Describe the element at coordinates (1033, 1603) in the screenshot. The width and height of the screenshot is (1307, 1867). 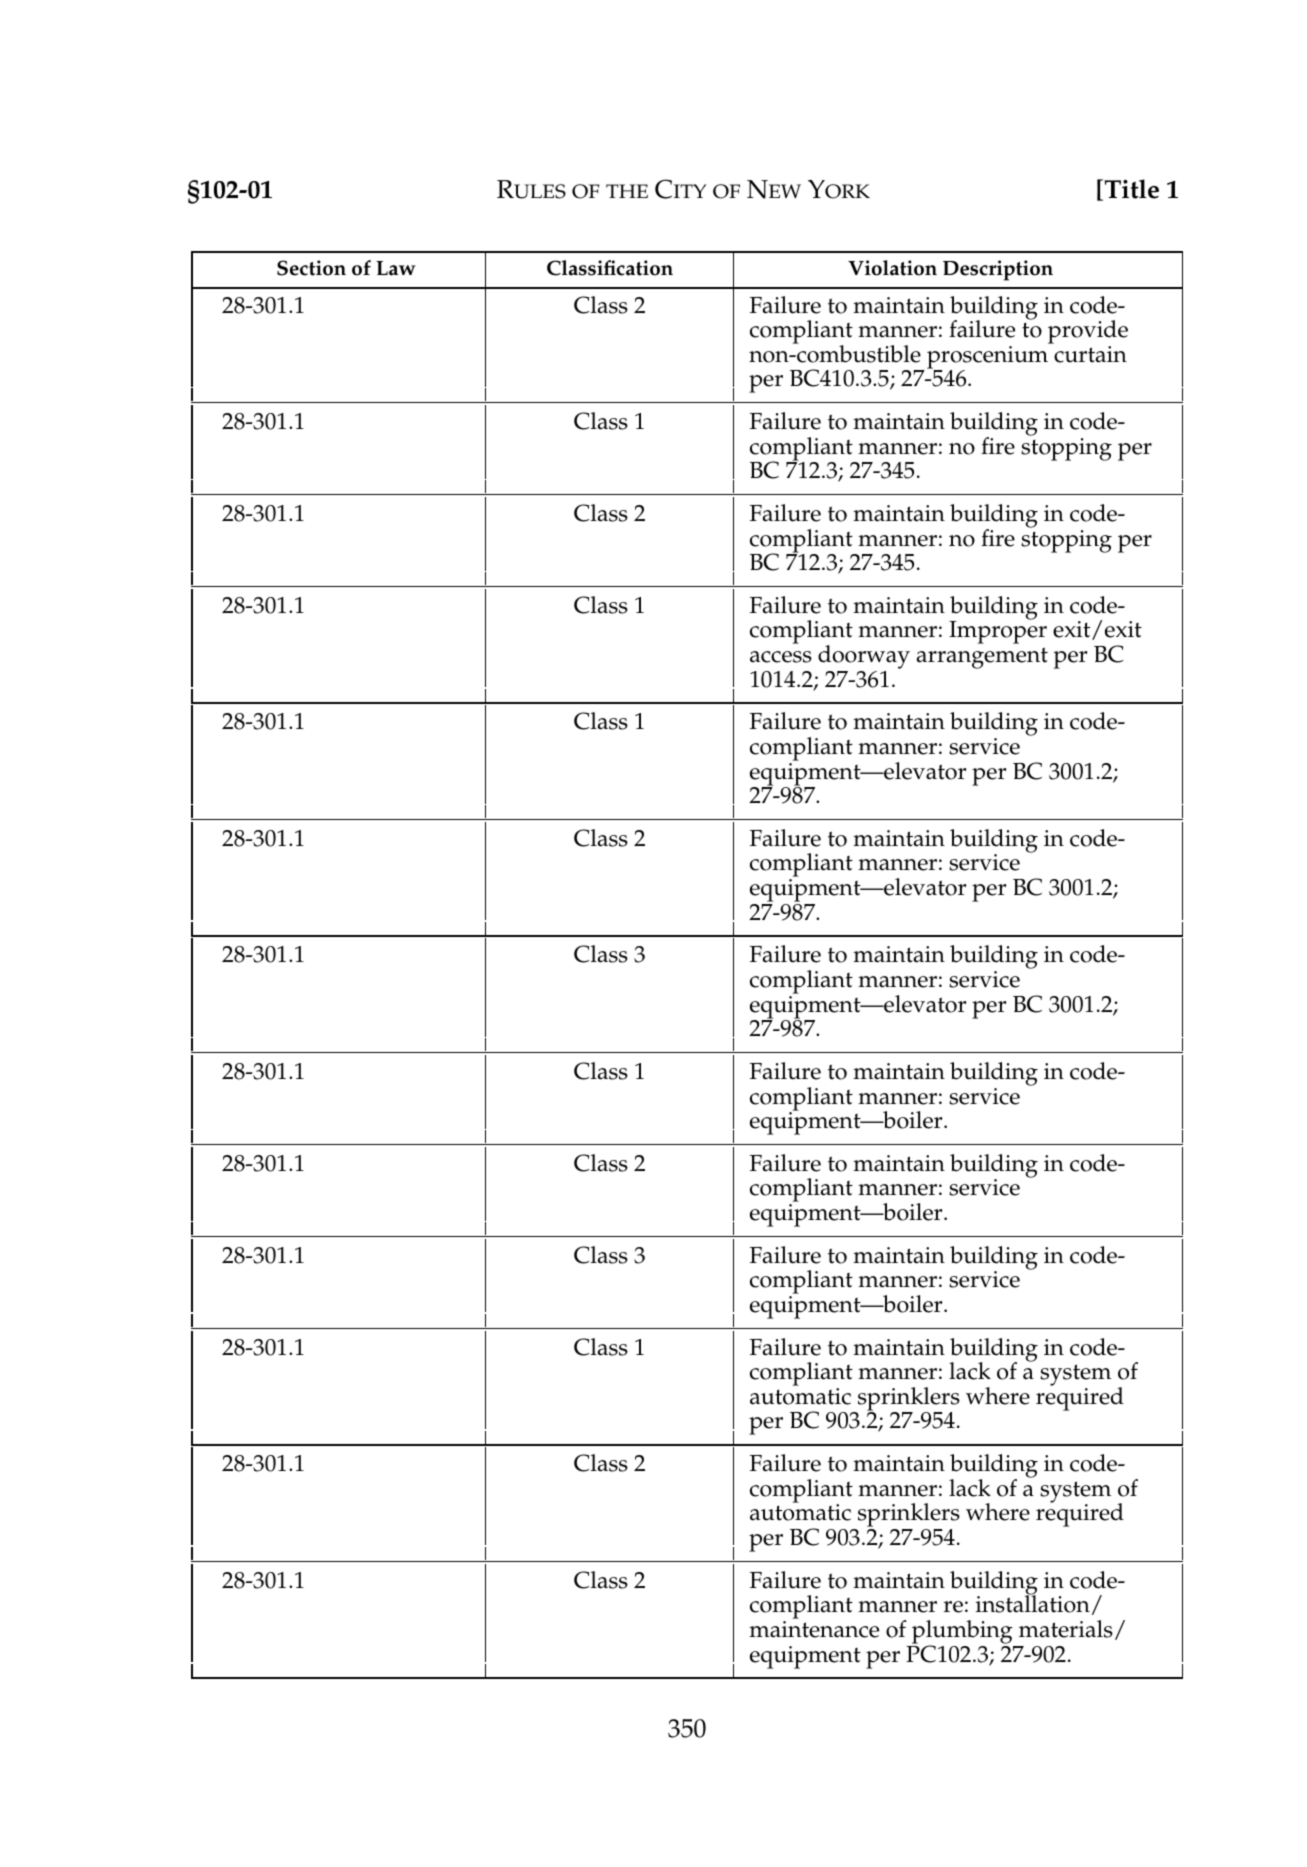
I see `installation` at that location.
